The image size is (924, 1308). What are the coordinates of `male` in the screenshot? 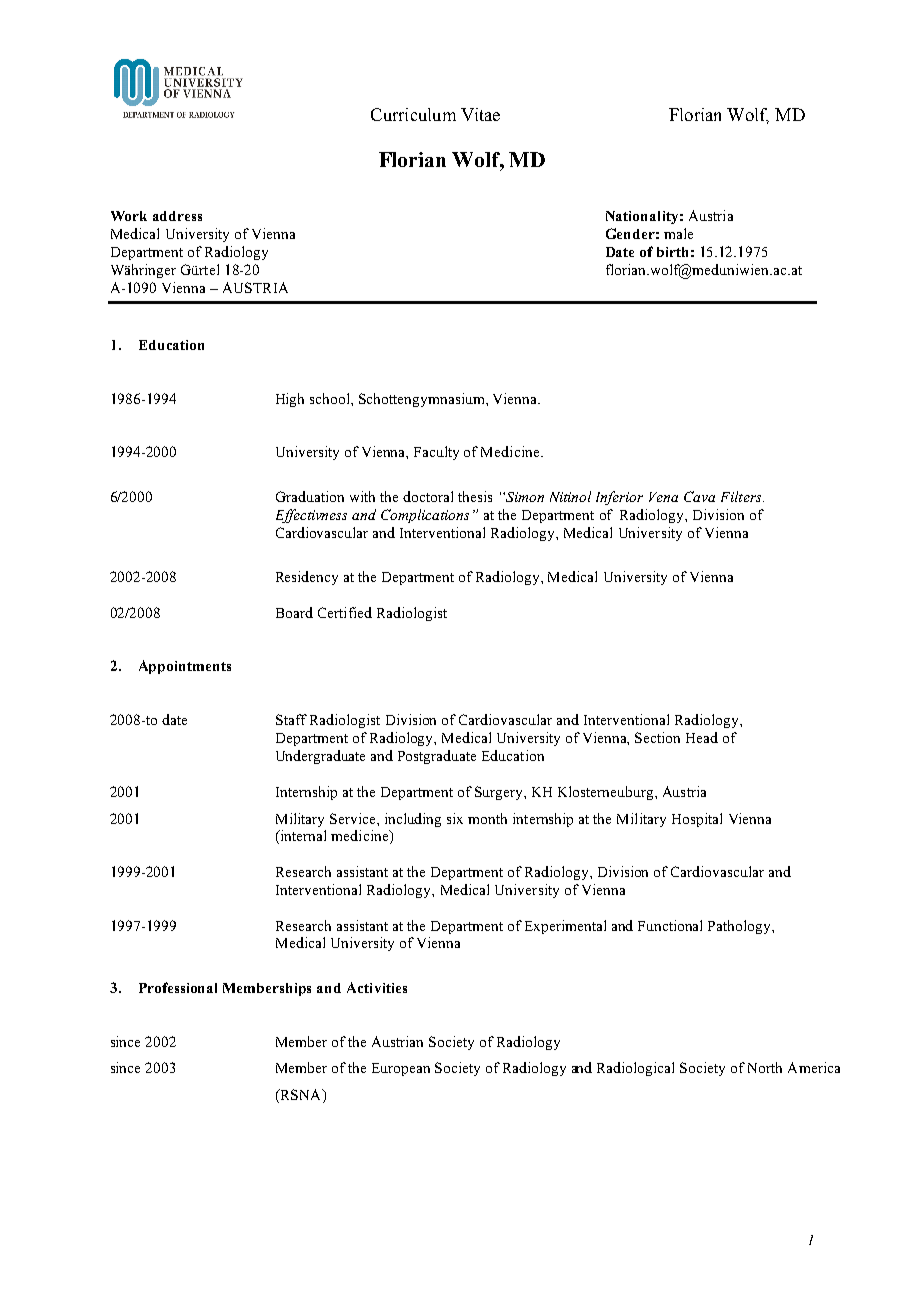 It's located at (678, 233).
